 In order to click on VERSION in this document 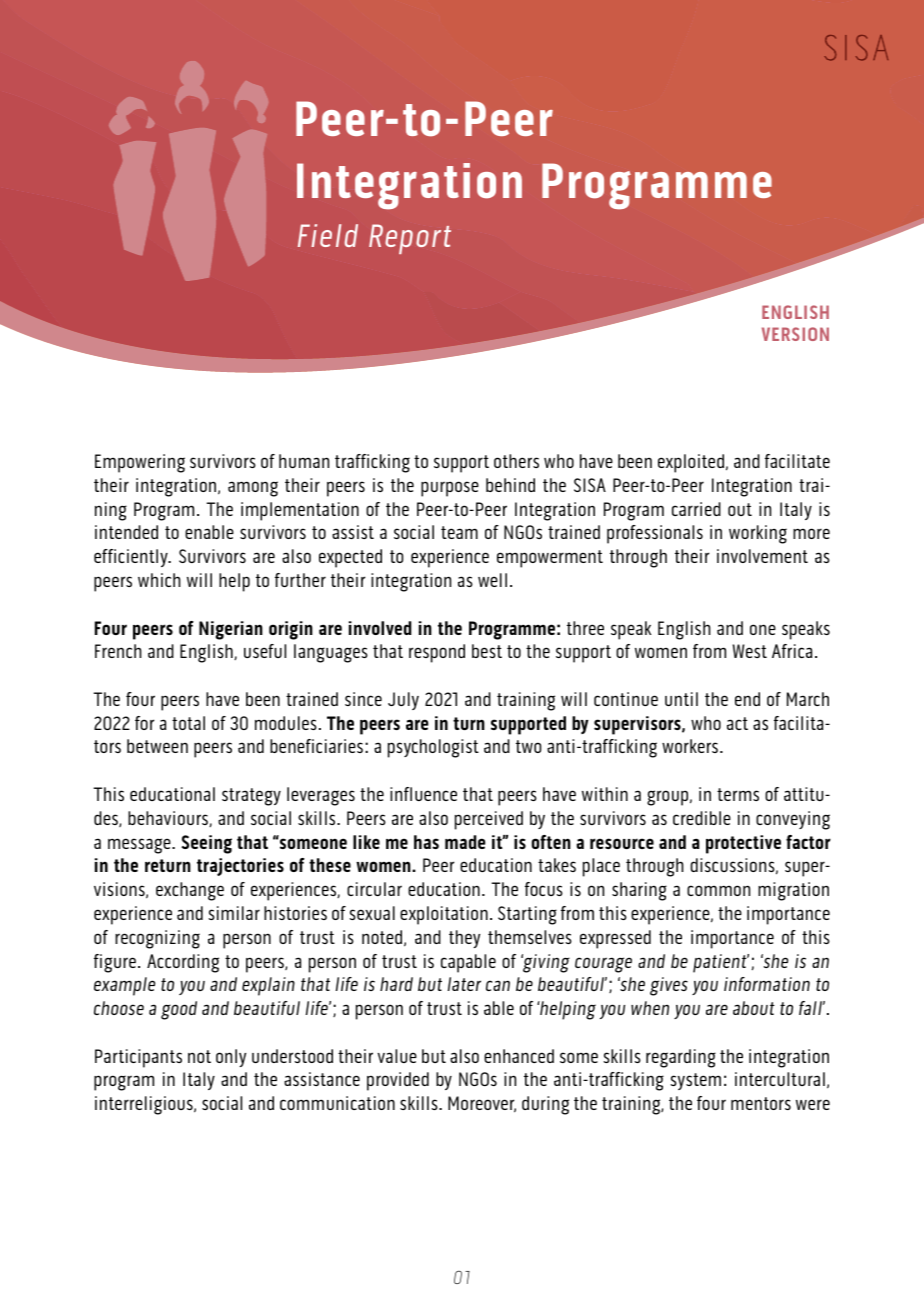, I will do `click(795, 334)`.
